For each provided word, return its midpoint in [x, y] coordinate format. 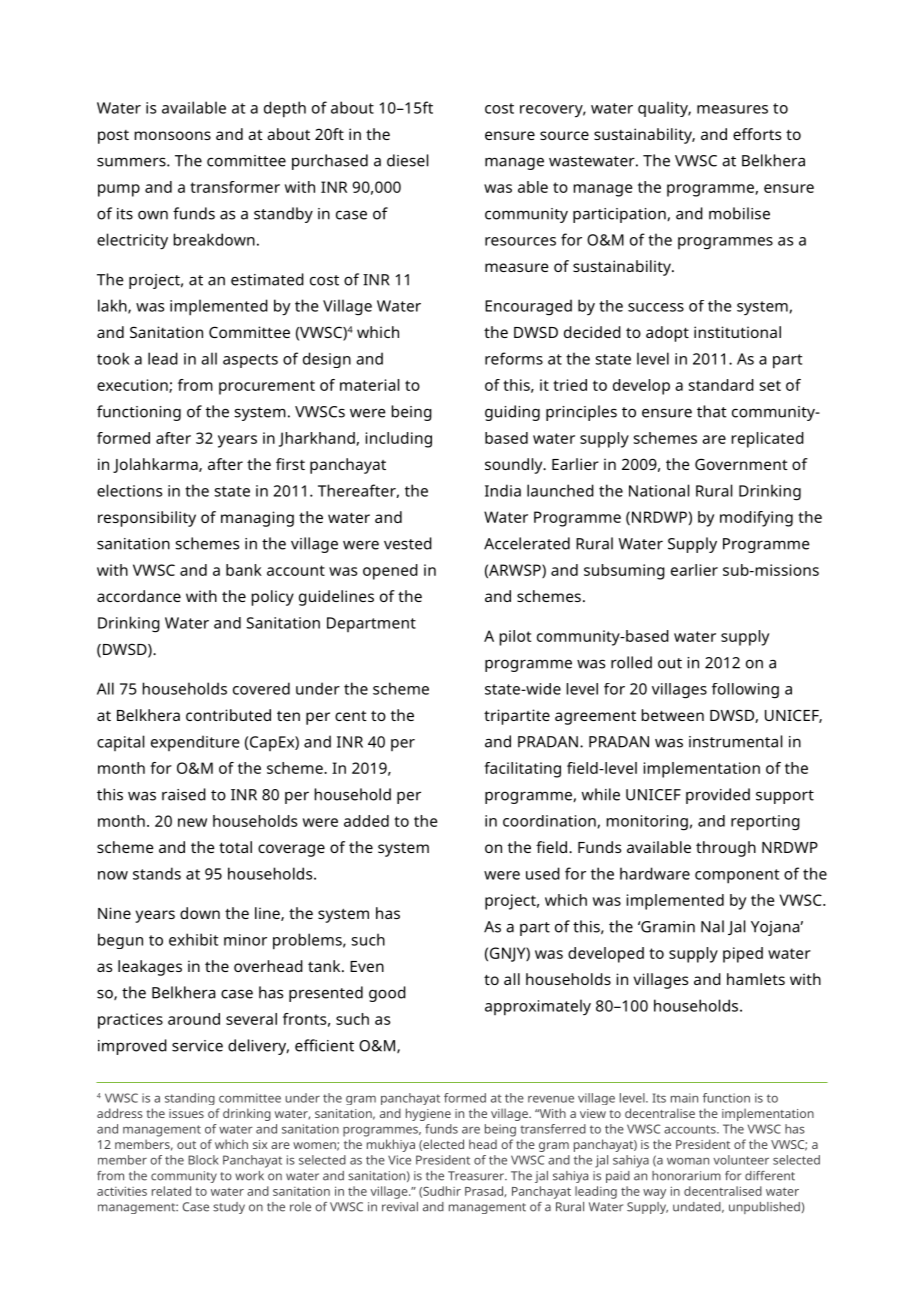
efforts [757, 134]
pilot [515, 638]
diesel [407, 160]
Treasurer [477, 1176]
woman [688, 1161]
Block [203, 1160]
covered [261, 688]
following [745, 691]
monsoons [173, 135]
